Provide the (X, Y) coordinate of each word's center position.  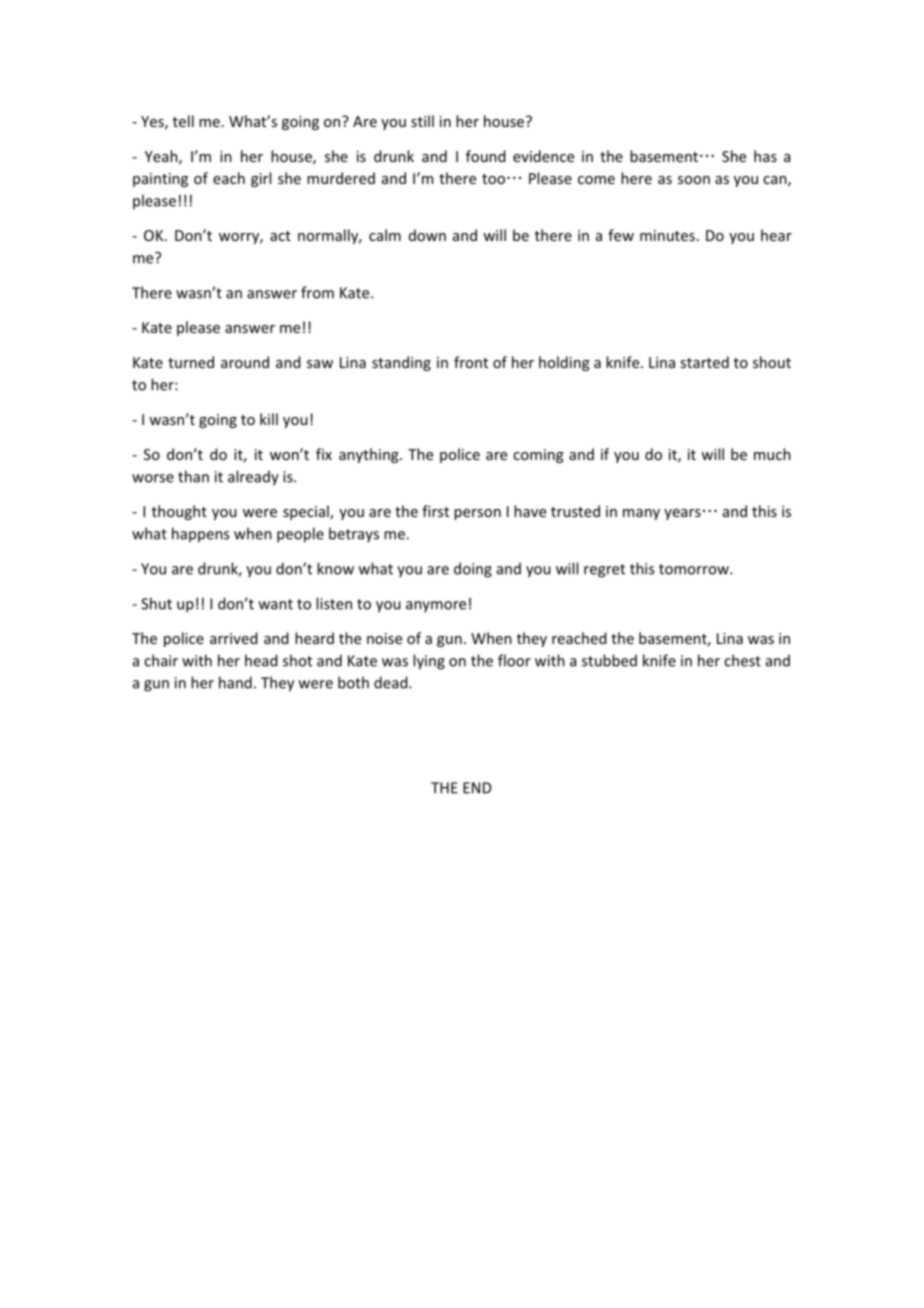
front (471, 362)
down (427, 235)
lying (429, 662)
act (280, 236)
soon (694, 180)
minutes (667, 235)
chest (742, 660)
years (682, 514)
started (705, 362)
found (486, 156)
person (477, 514)
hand (235, 682)
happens (200, 534)
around (245, 362)
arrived (234, 638)
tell (183, 121)
